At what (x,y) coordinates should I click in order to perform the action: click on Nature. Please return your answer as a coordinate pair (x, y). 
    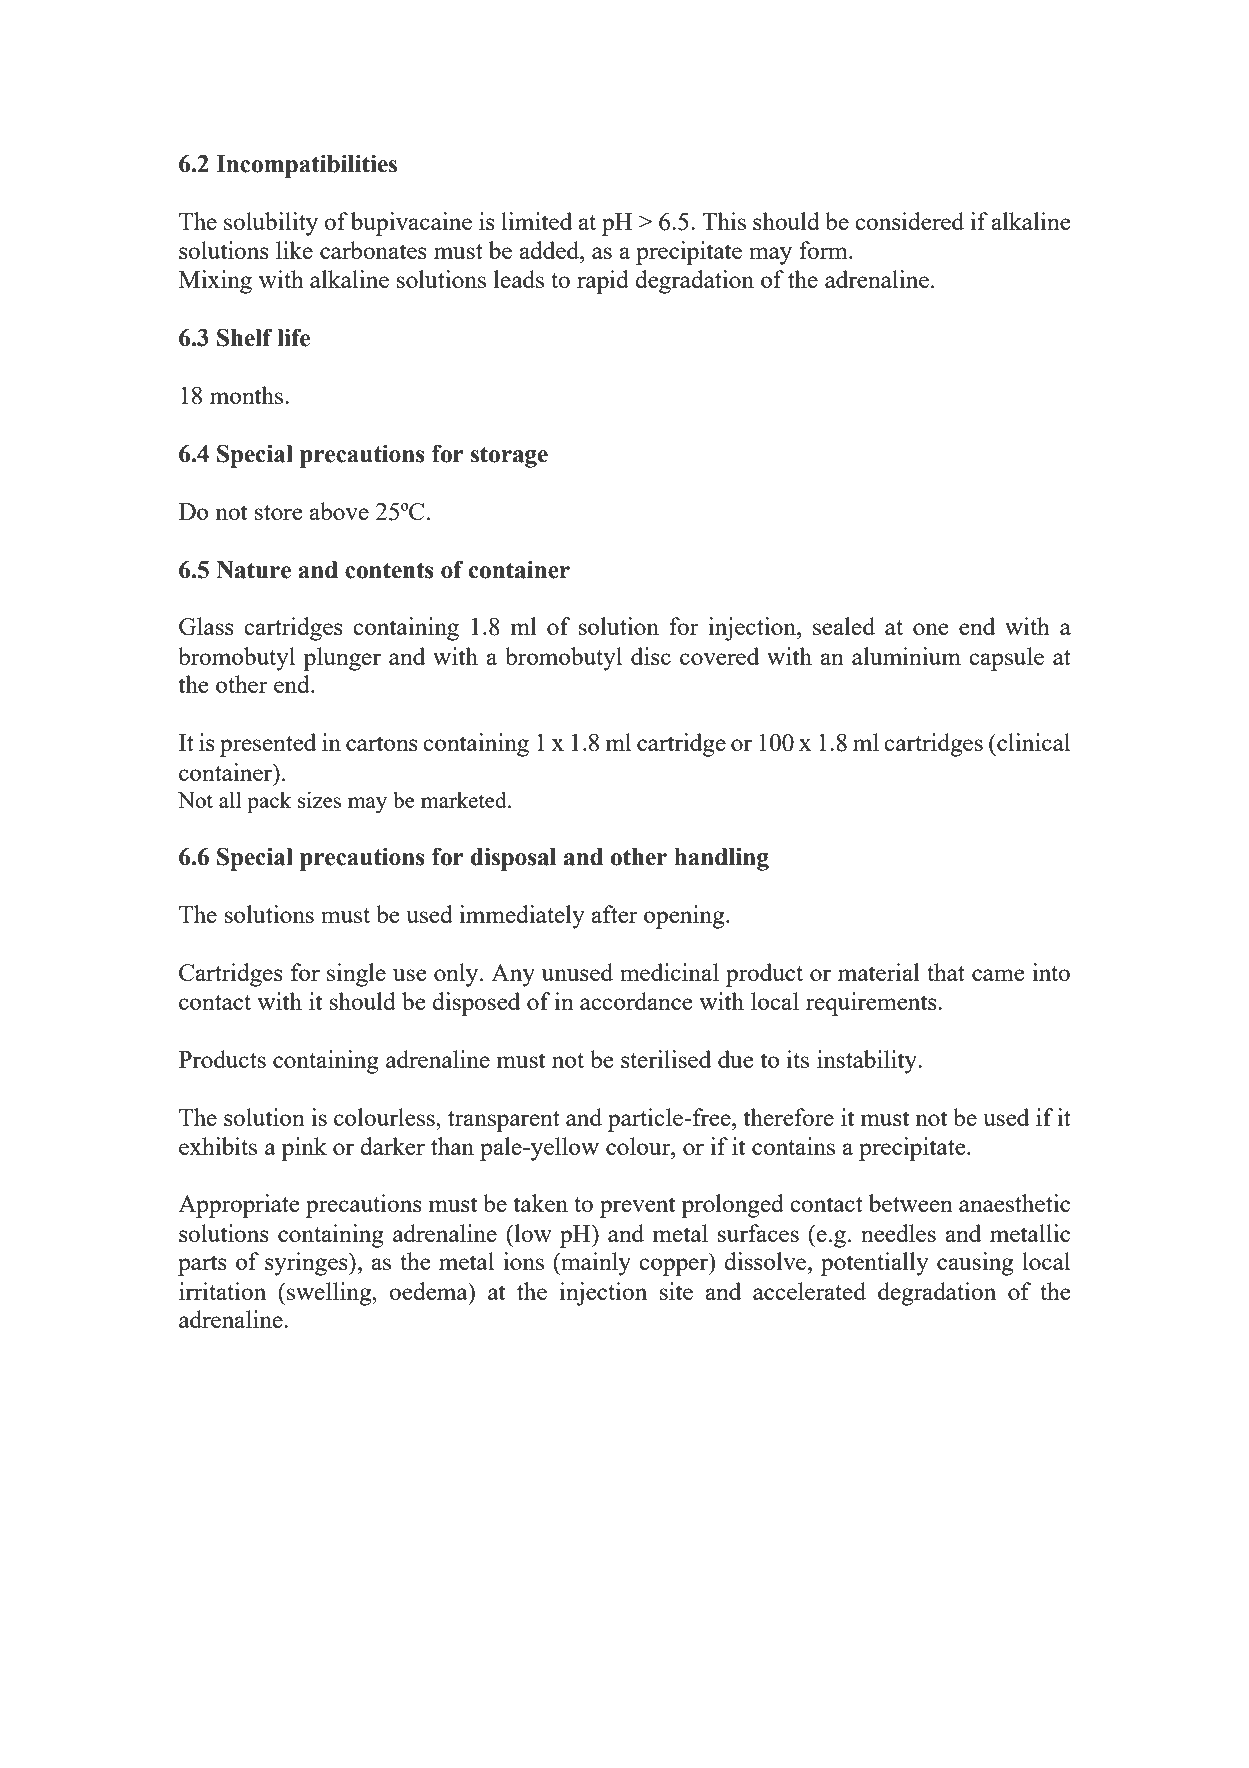
    Looking at the image, I should click on (253, 570).
